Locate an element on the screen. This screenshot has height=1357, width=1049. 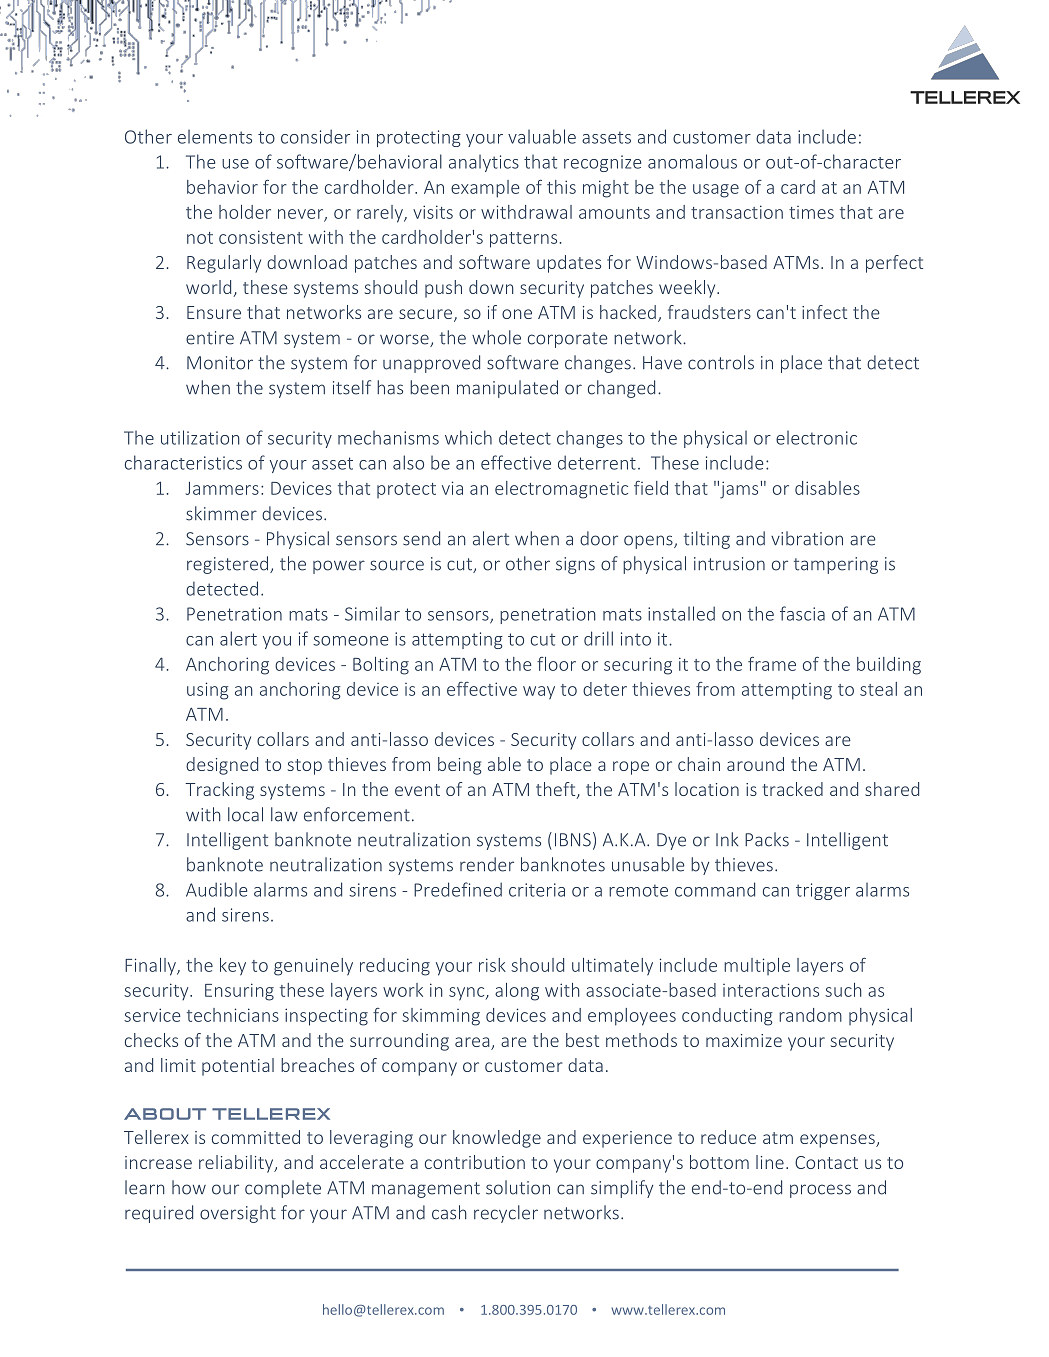
analytics is located at coordinates (484, 163).
